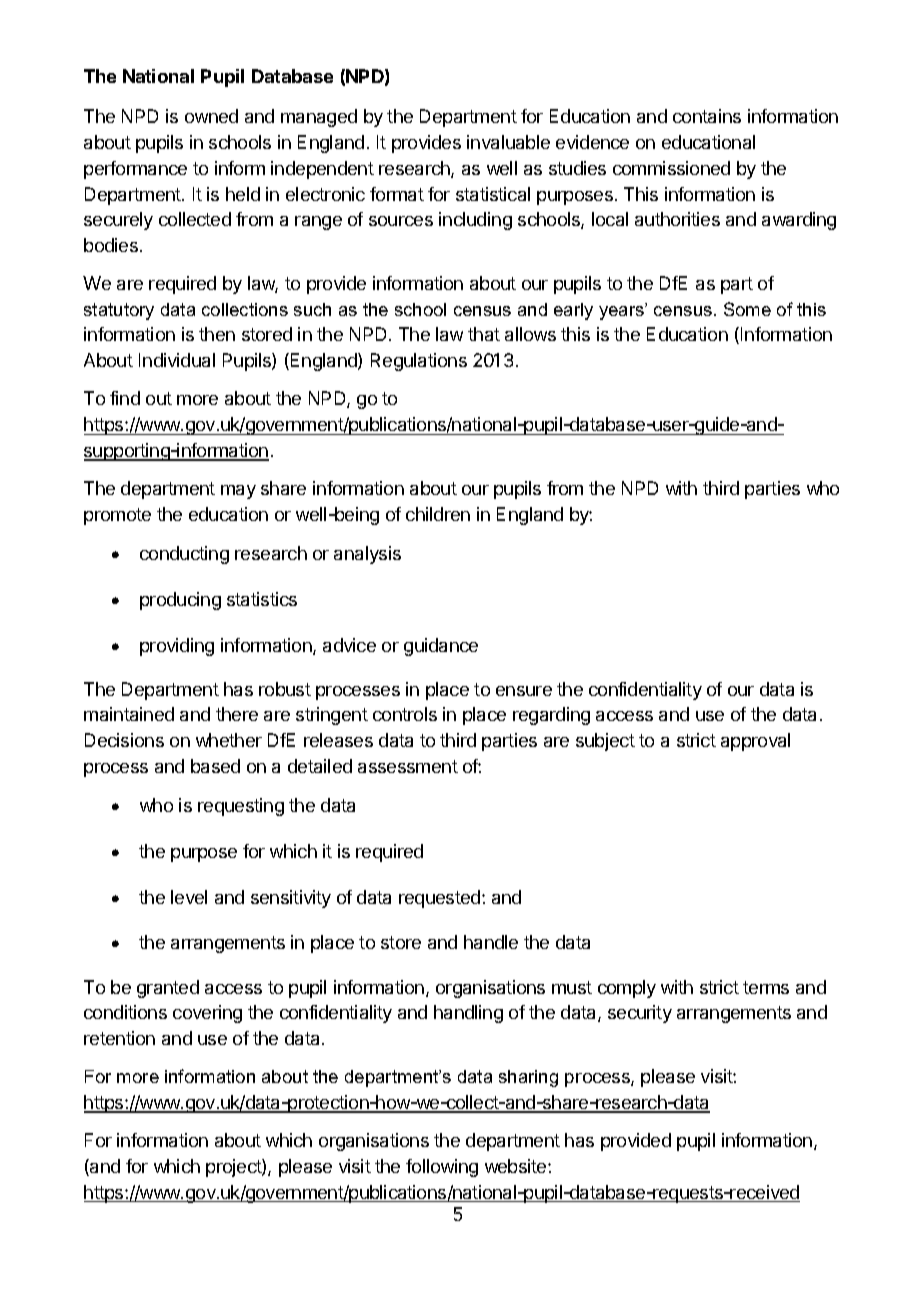 This image has width=924, height=1308. What do you see at coordinates (189, 897) in the image?
I see `level` at bounding box center [189, 897].
